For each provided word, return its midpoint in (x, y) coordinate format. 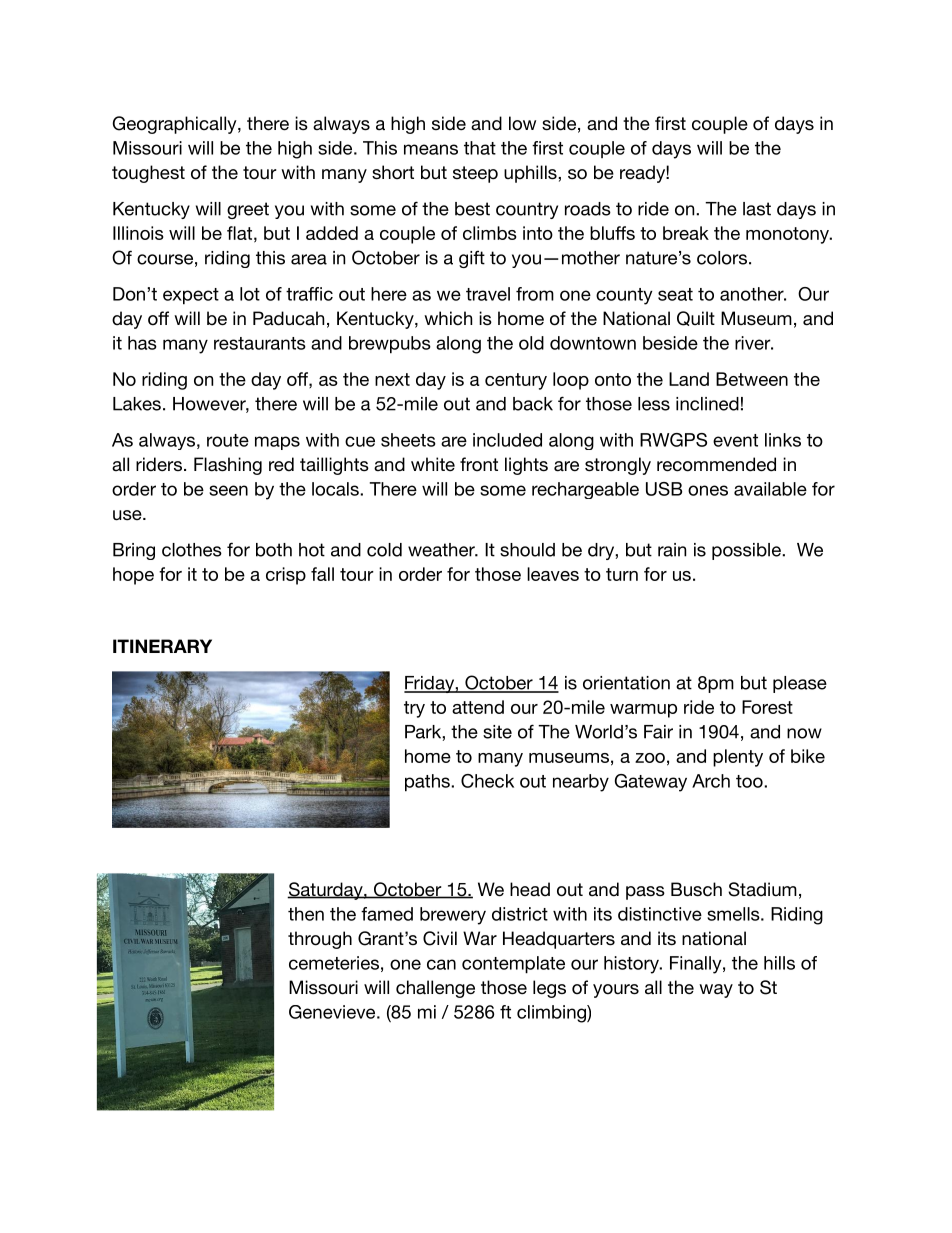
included (507, 440)
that (480, 148)
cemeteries (334, 963)
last (757, 209)
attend (478, 707)
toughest (148, 174)
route (228, 440)
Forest (767, 707)
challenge (435, 989)
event (735, 440)
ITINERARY (162, 646)
